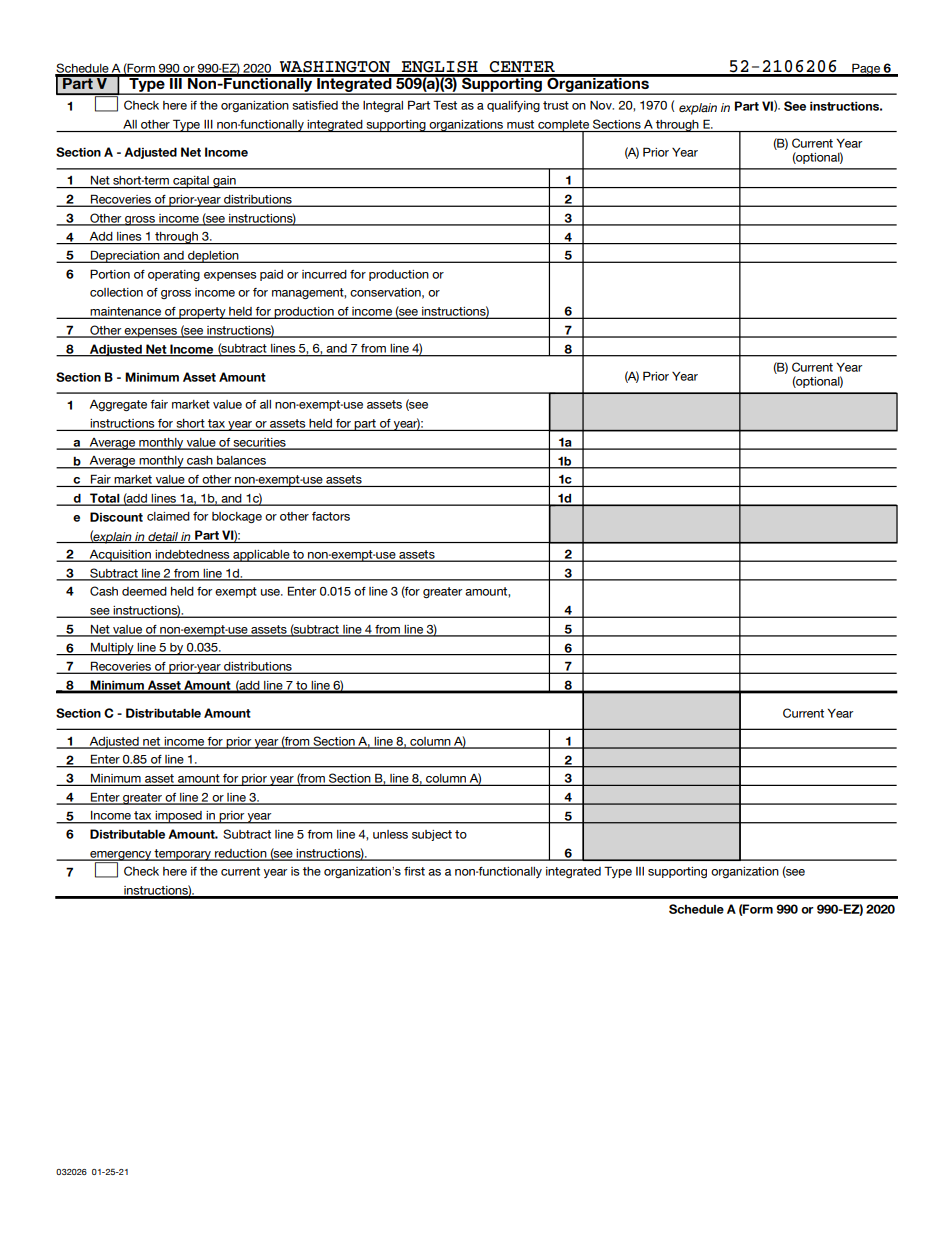  I want to click on complete, so click(564, 127).
